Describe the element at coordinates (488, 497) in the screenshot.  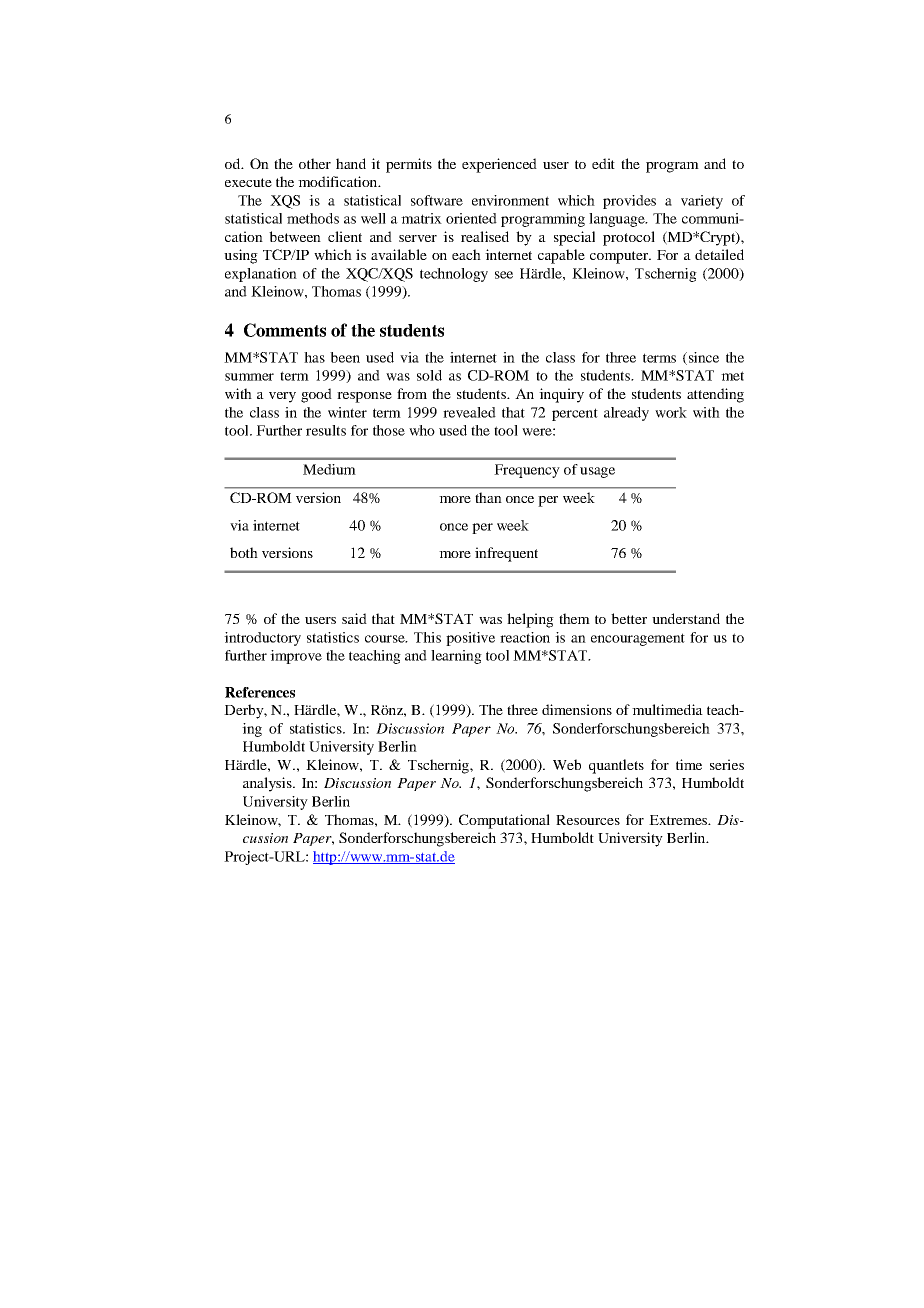
I see `than` at that location.
